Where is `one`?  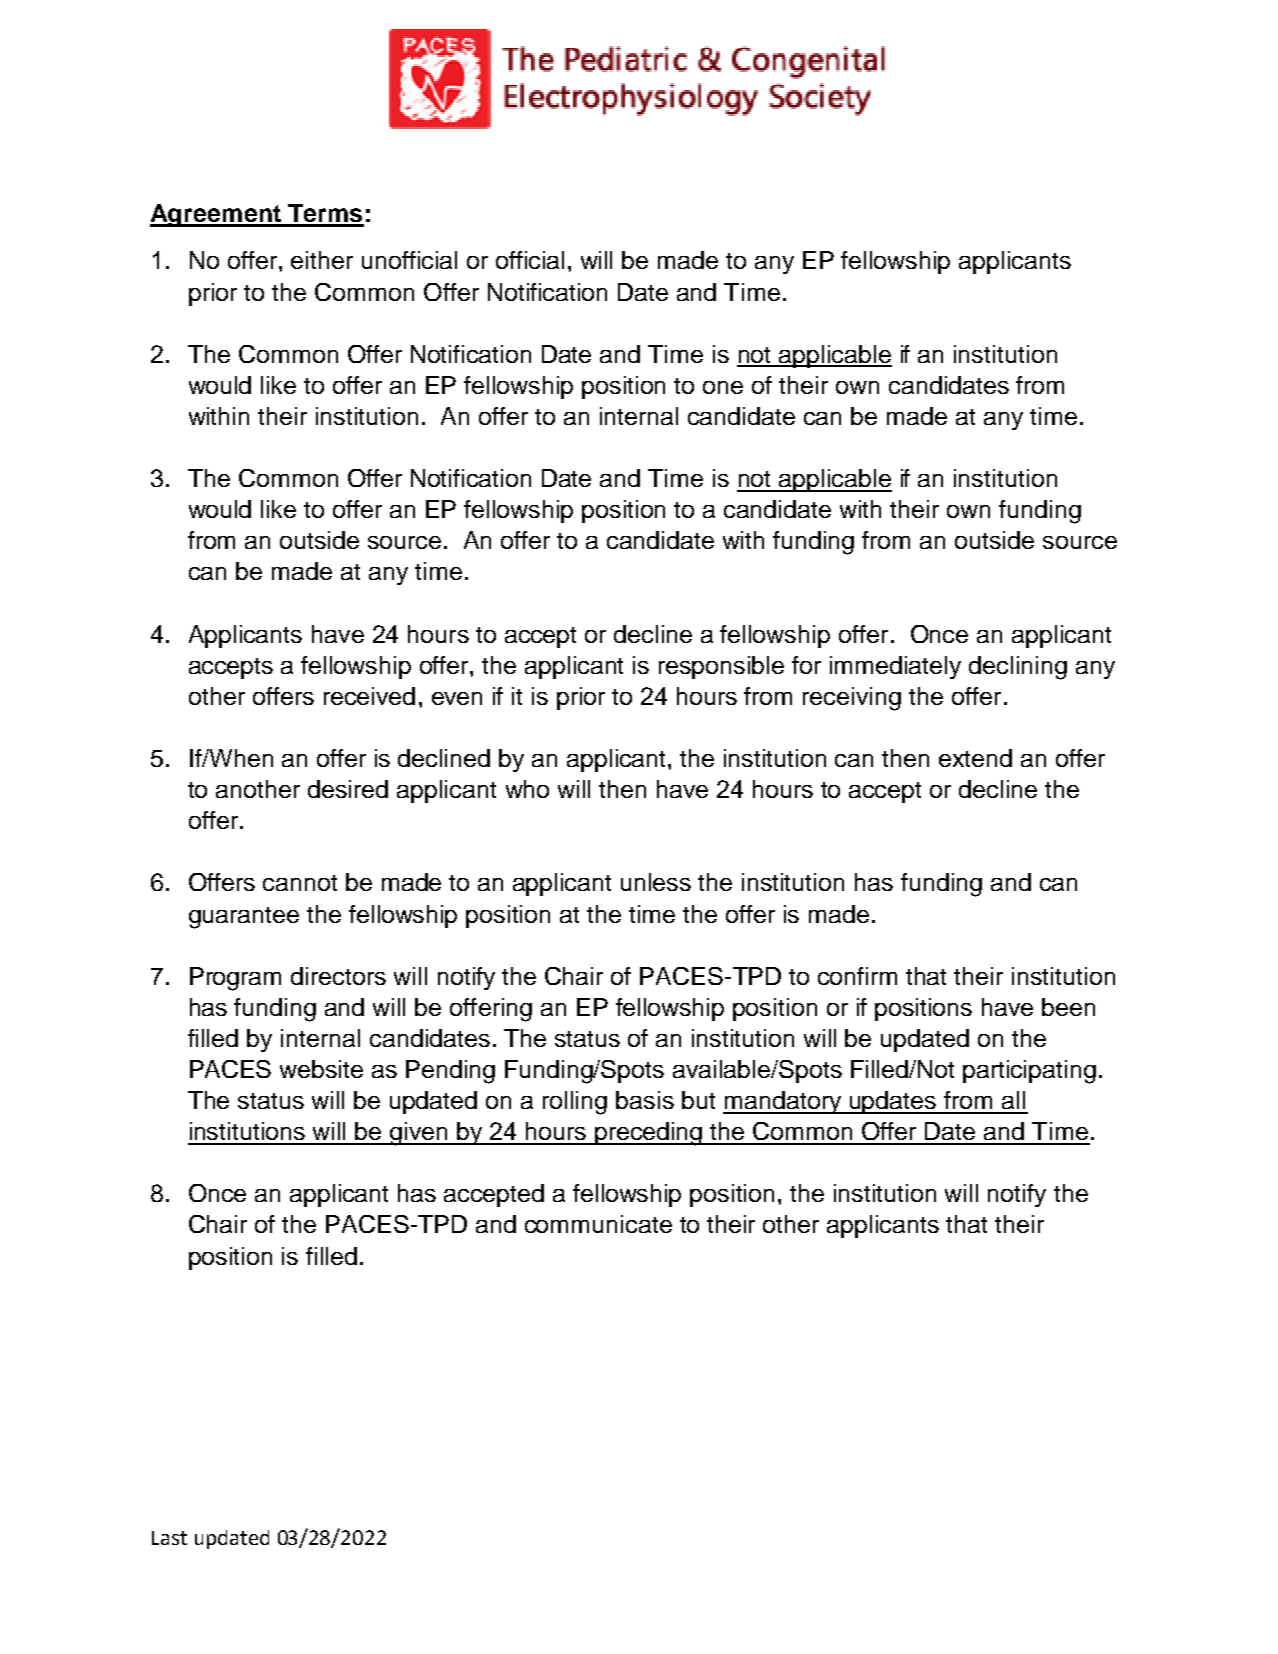 one is located at coordinates (723, 387).
